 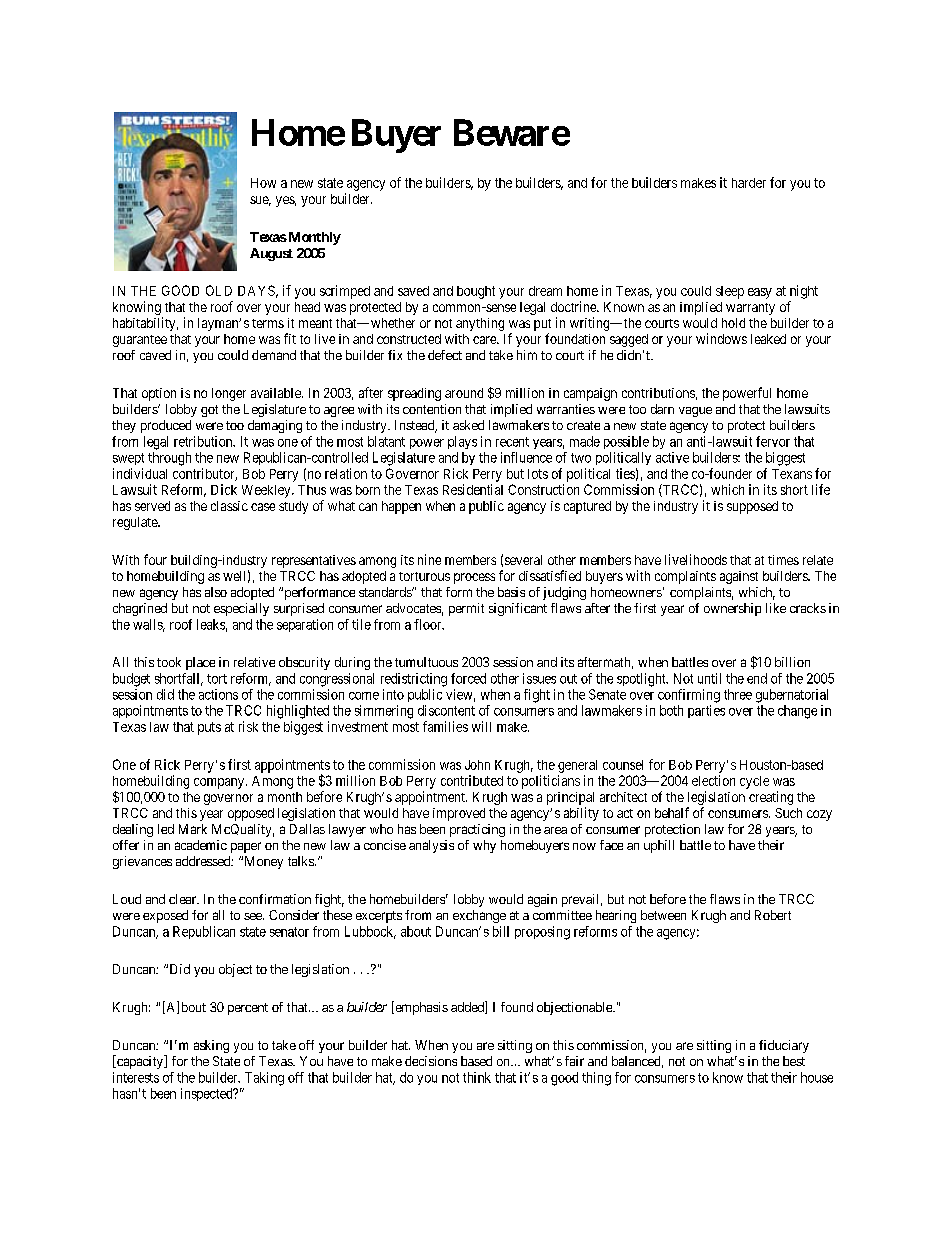 I want to click on harder, so click(x=749, y=183).
